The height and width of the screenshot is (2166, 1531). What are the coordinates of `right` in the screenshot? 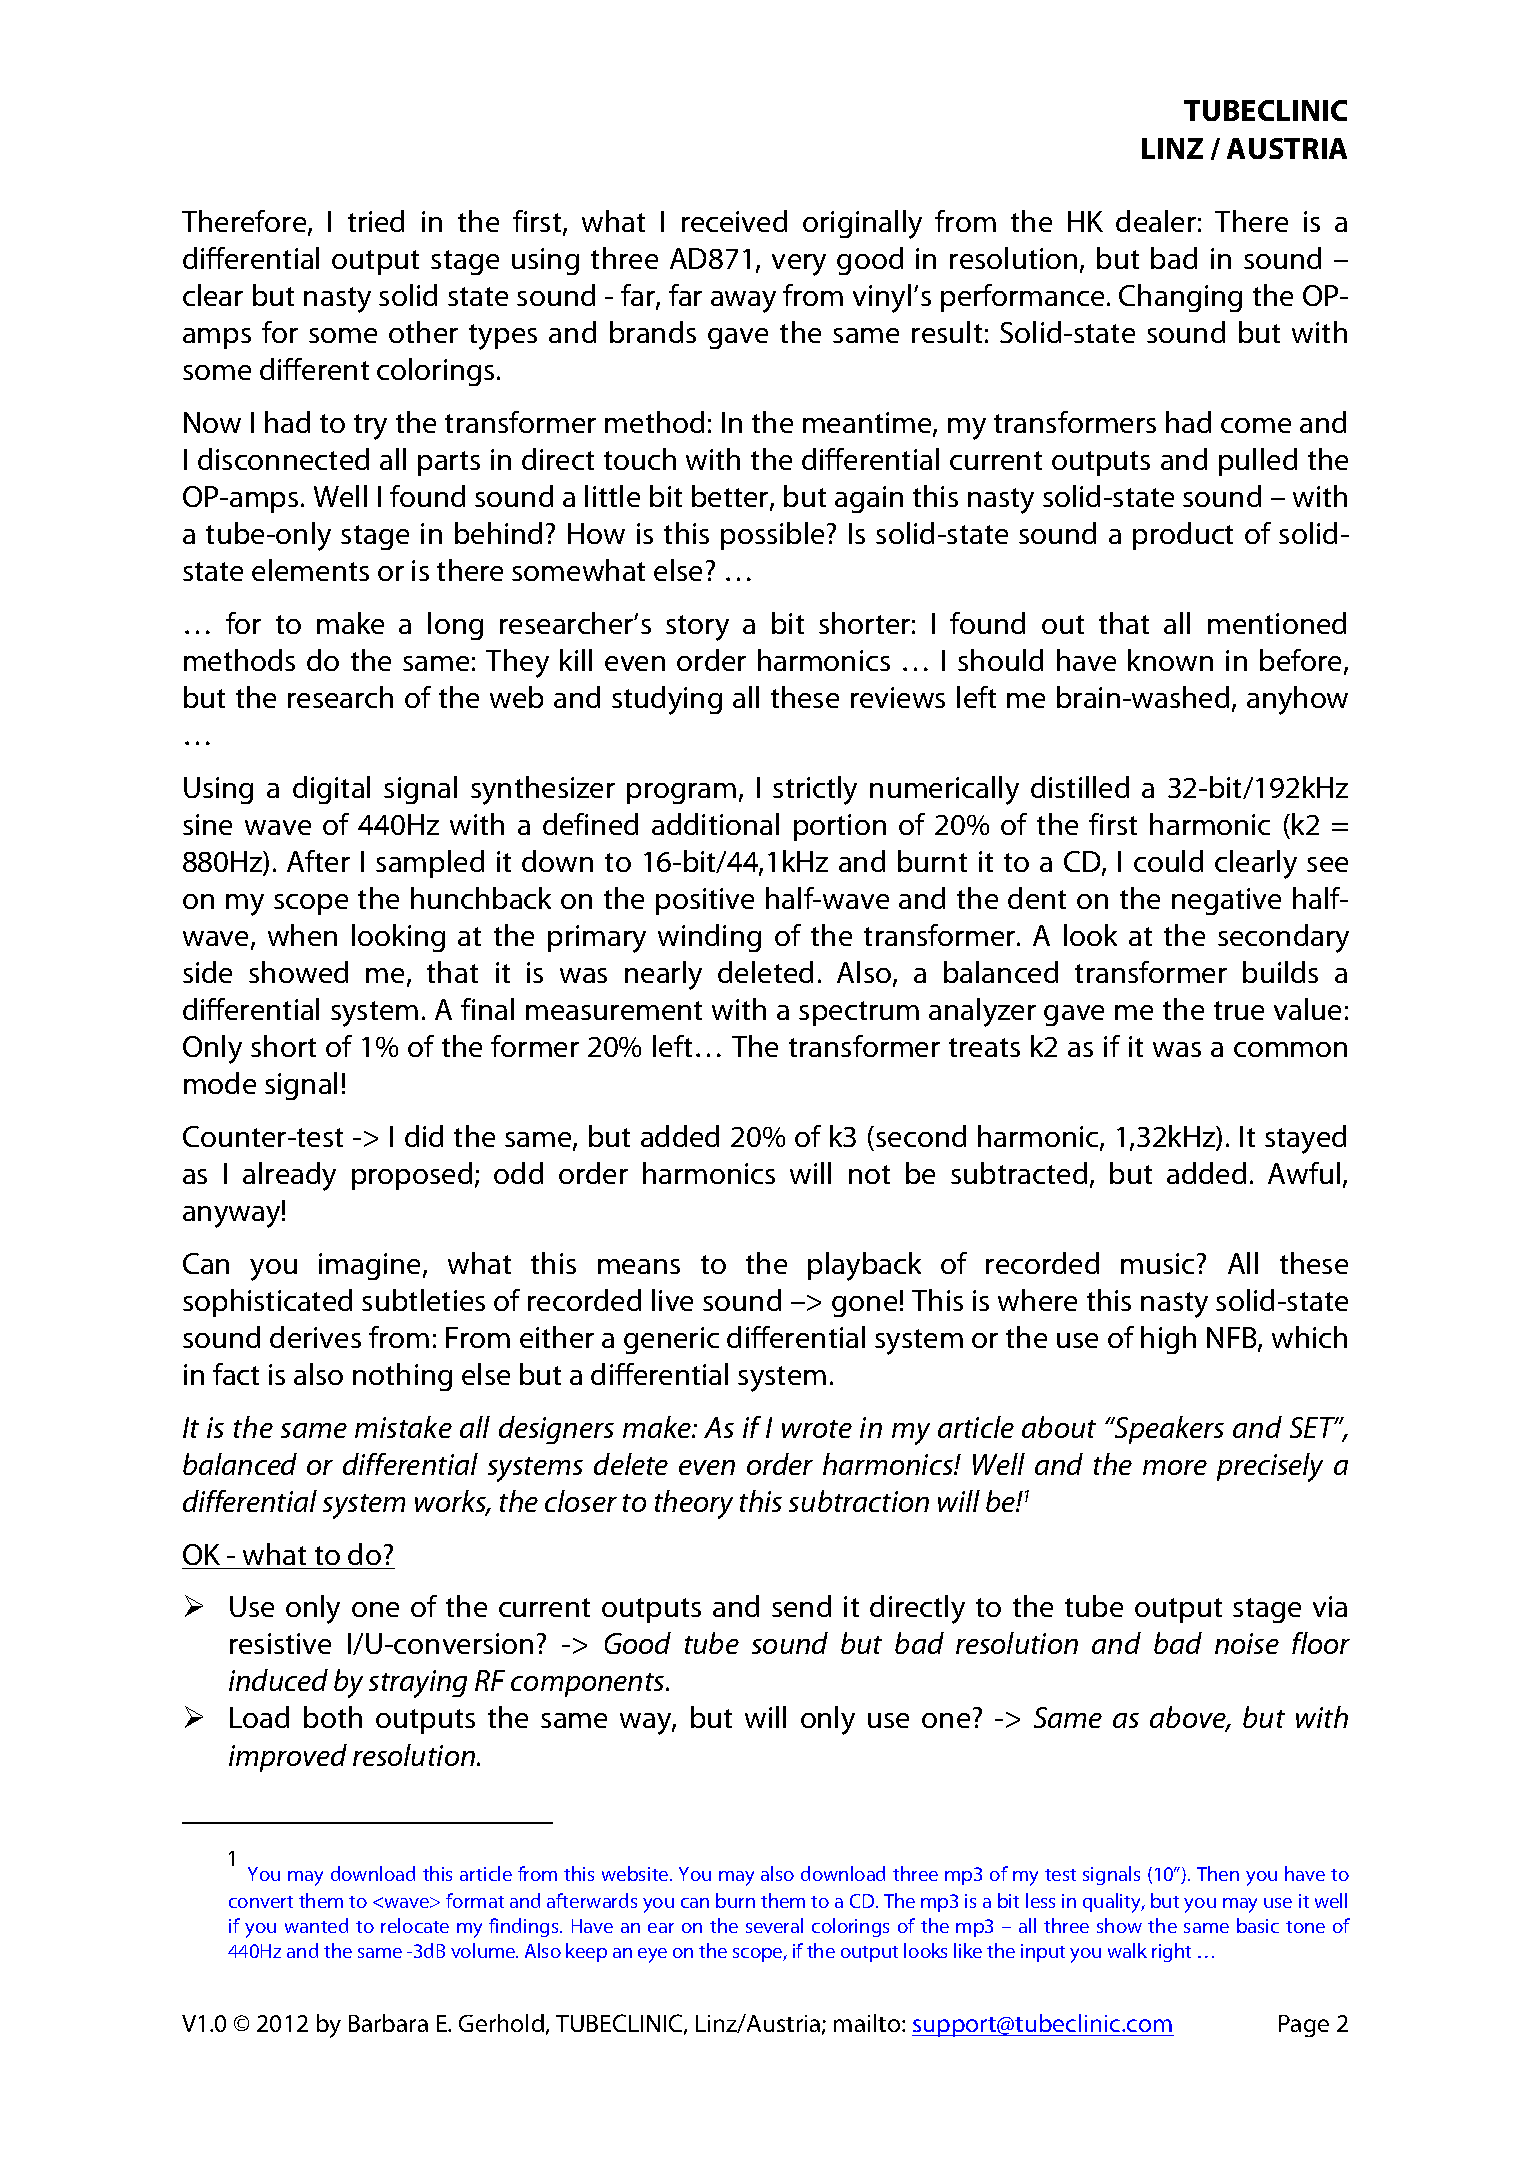 It's located at (1171, 1952).
